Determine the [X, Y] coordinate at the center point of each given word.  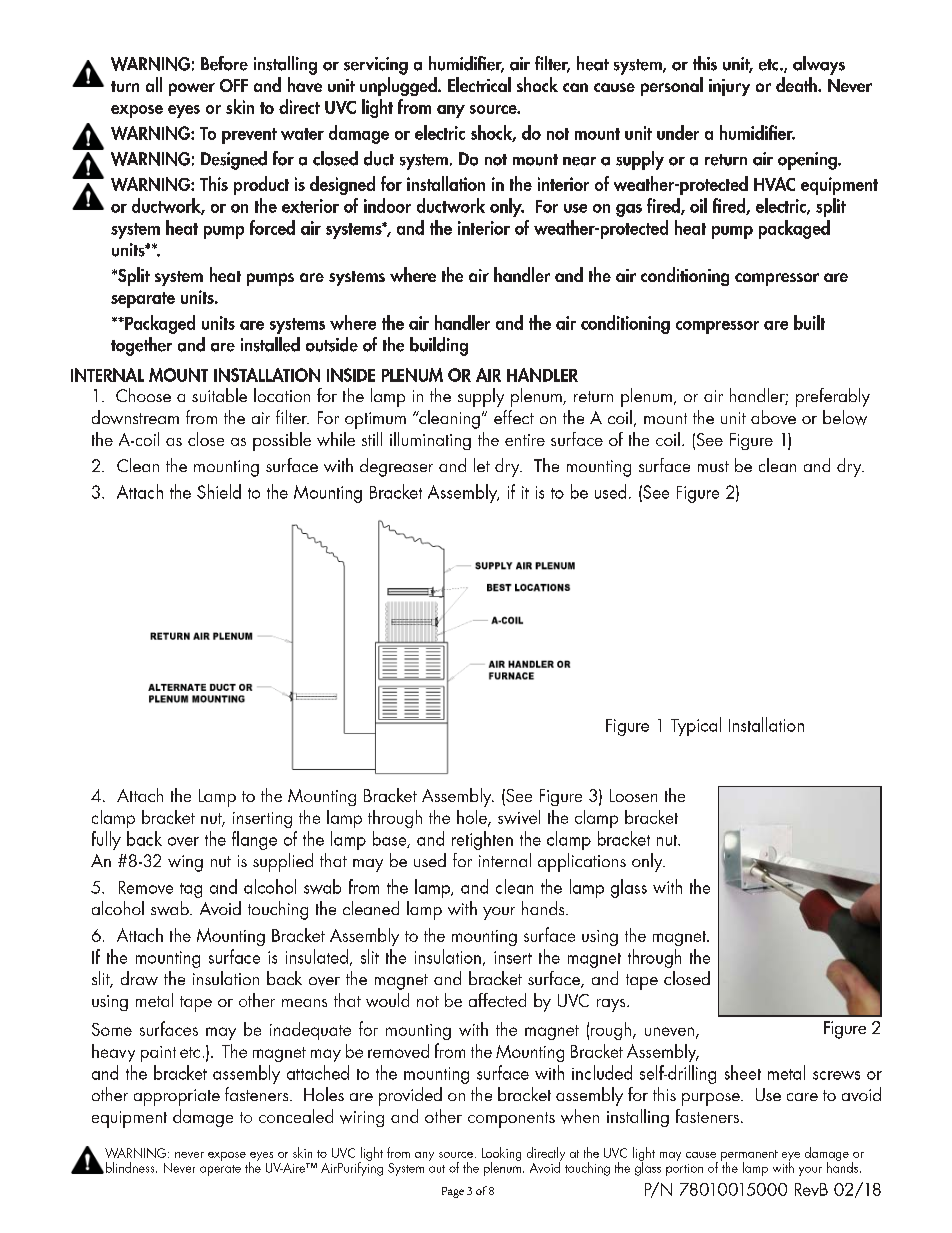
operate [220, 1170]
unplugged [399, 86]
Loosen [633, 795]
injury [729, 87]
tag [191, 890]
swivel [519, 817]
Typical [696, 726]
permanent [749, 1156]
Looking [501, 1155]
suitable [219, 395]
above [773, 417]
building [439, 346]
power [192, 89]
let [482, 465]
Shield [219, 491]
